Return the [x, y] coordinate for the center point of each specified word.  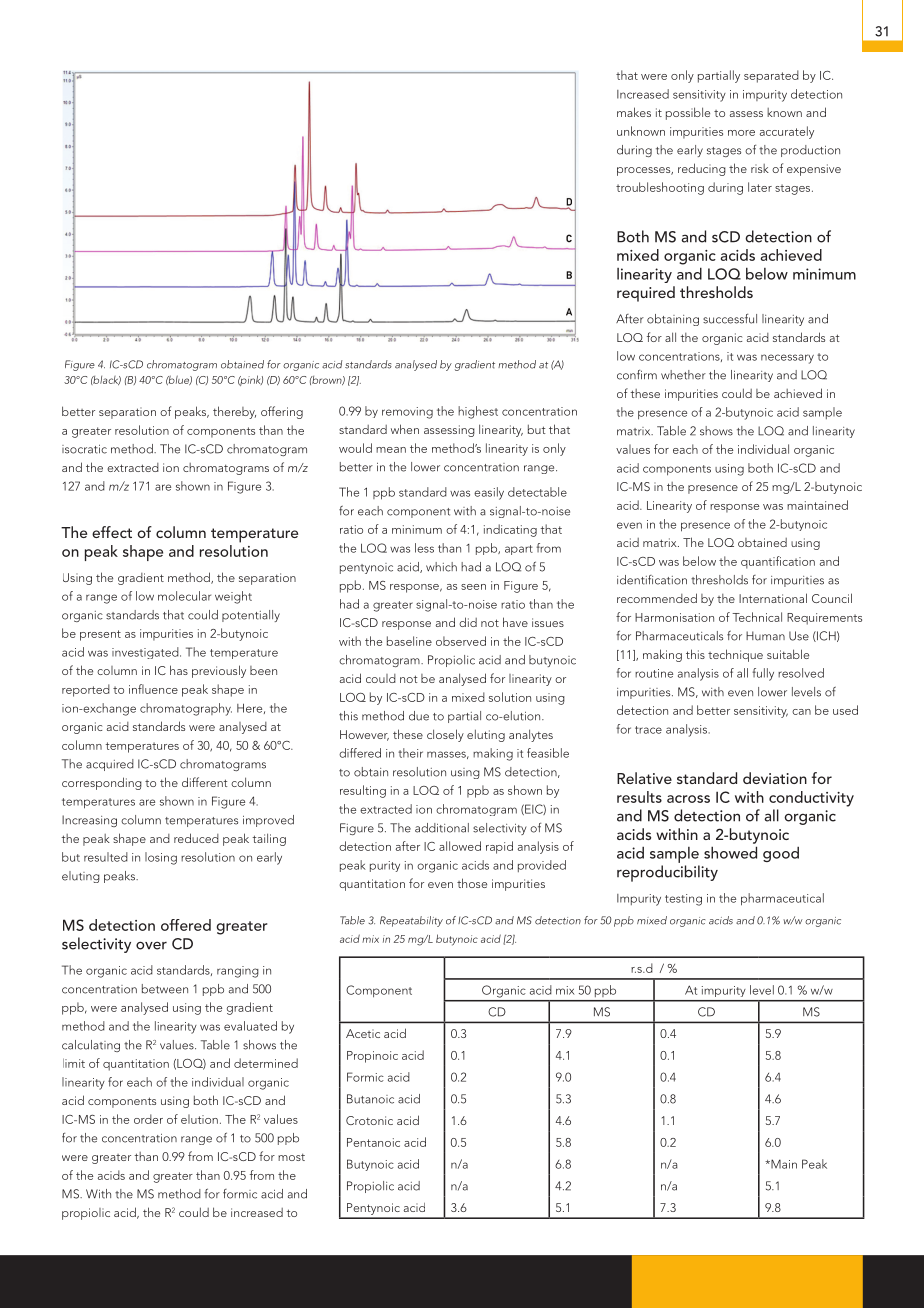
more [741, 133]
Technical [757, 617]
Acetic [363, 1033]
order [148, 1119]
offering [282, 412]
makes [634, 112]
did [468, 622]
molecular [184, 596]
